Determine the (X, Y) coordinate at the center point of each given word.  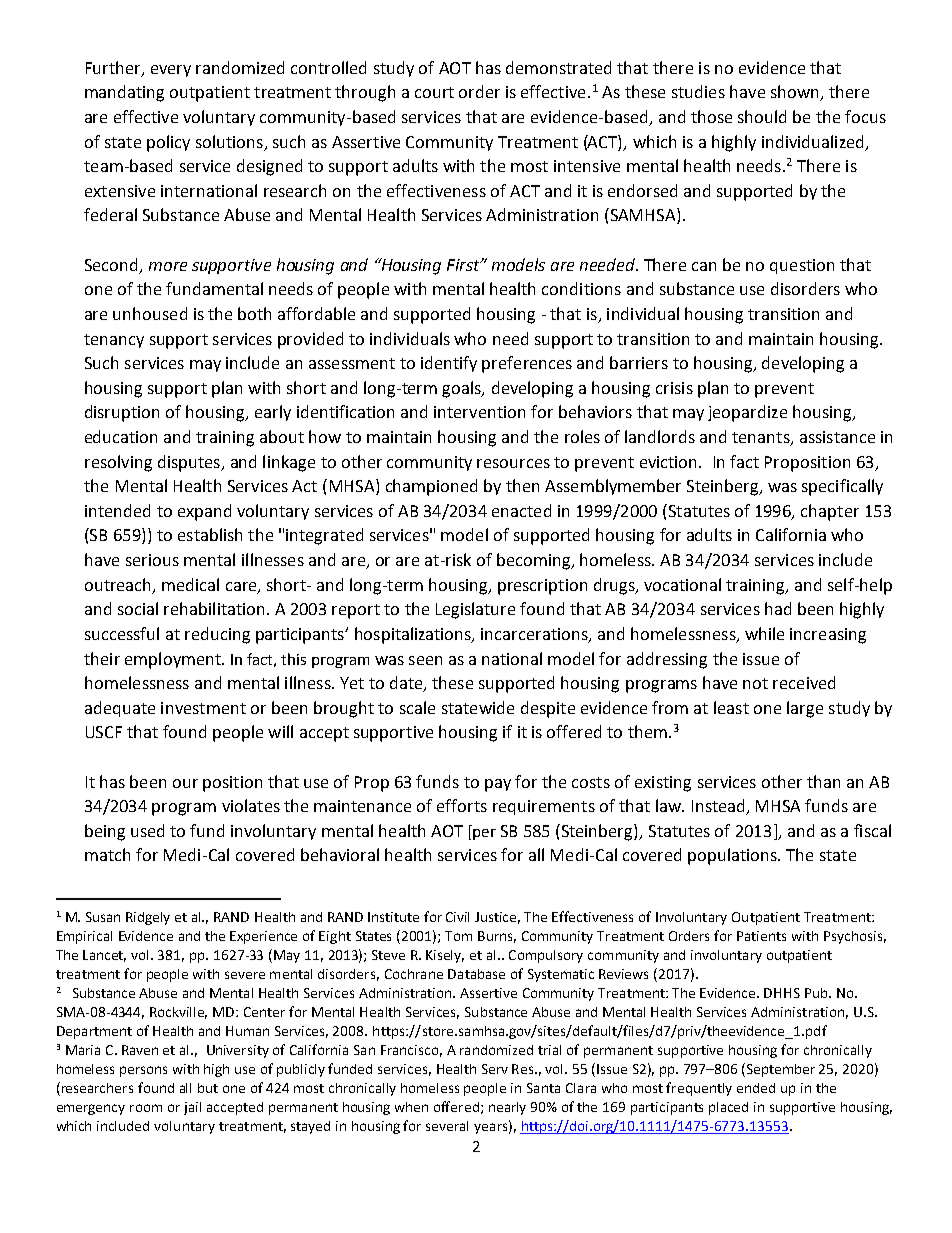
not (755, 683)
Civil (457, 917)
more (168, 266)
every (171, 71)
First (464, 265)
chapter (830, 512)
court (434, 92)
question (802, 266)
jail (192, 1108)
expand (204, 512)
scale (417, 707)
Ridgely (148, 918)
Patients (761, 936)
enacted (521, 510)
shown (796, 93)
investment (203, 708)
